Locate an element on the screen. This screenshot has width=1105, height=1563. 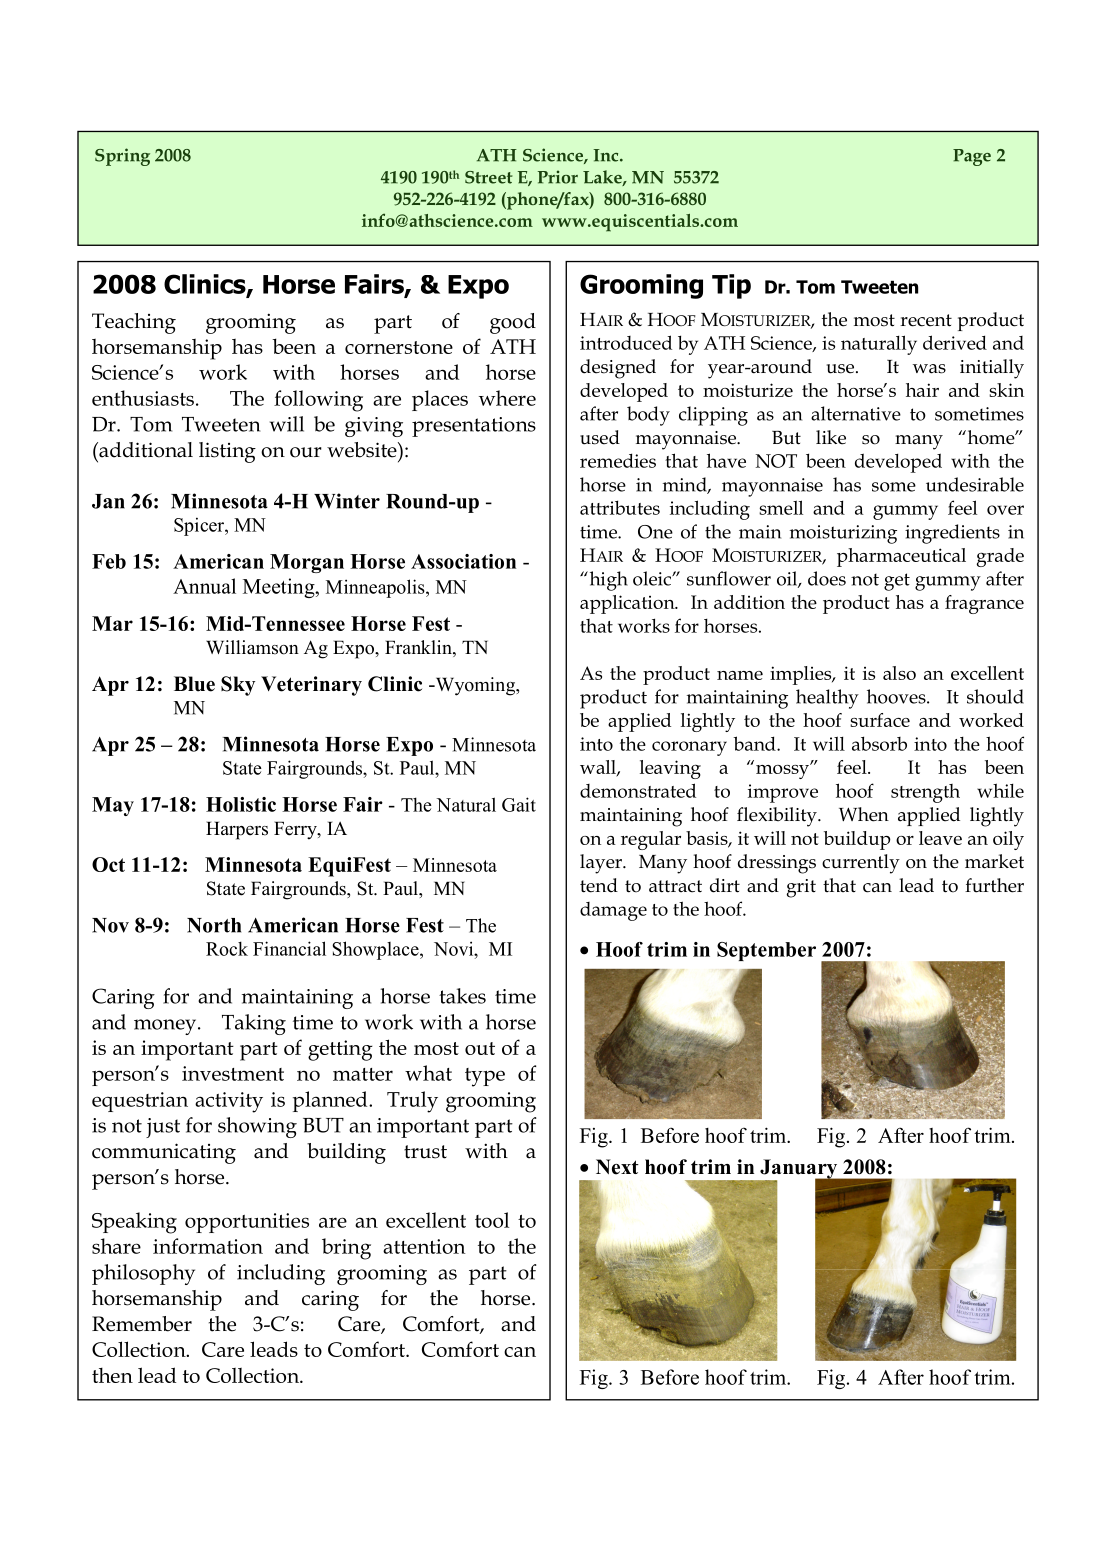
Next is located at coordinates (617, 1167).
